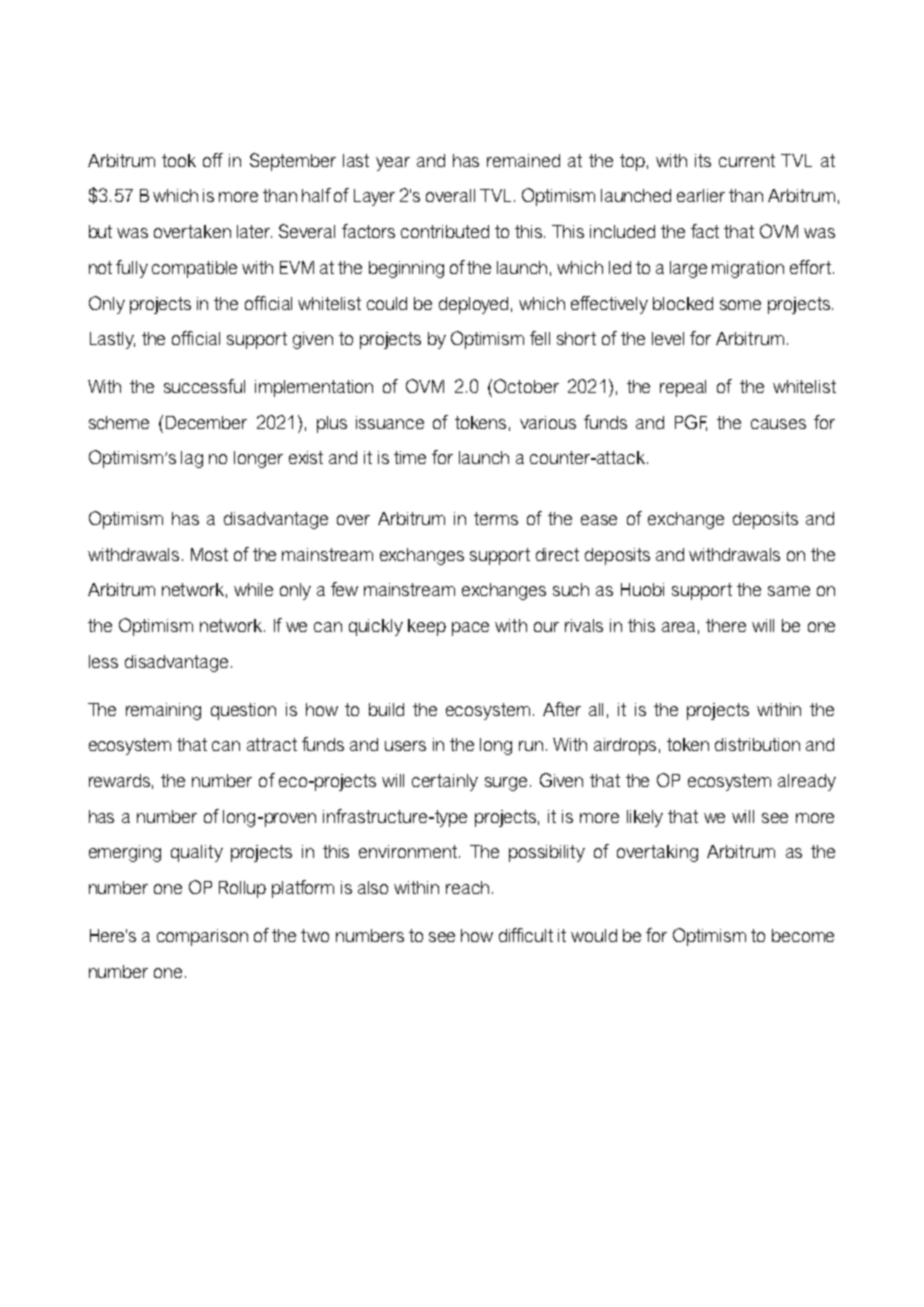 This screenshot has width=924, height=1307. Describe the element at coordinates (202, 937) in the screenshot. I see `comparison` at that location.
